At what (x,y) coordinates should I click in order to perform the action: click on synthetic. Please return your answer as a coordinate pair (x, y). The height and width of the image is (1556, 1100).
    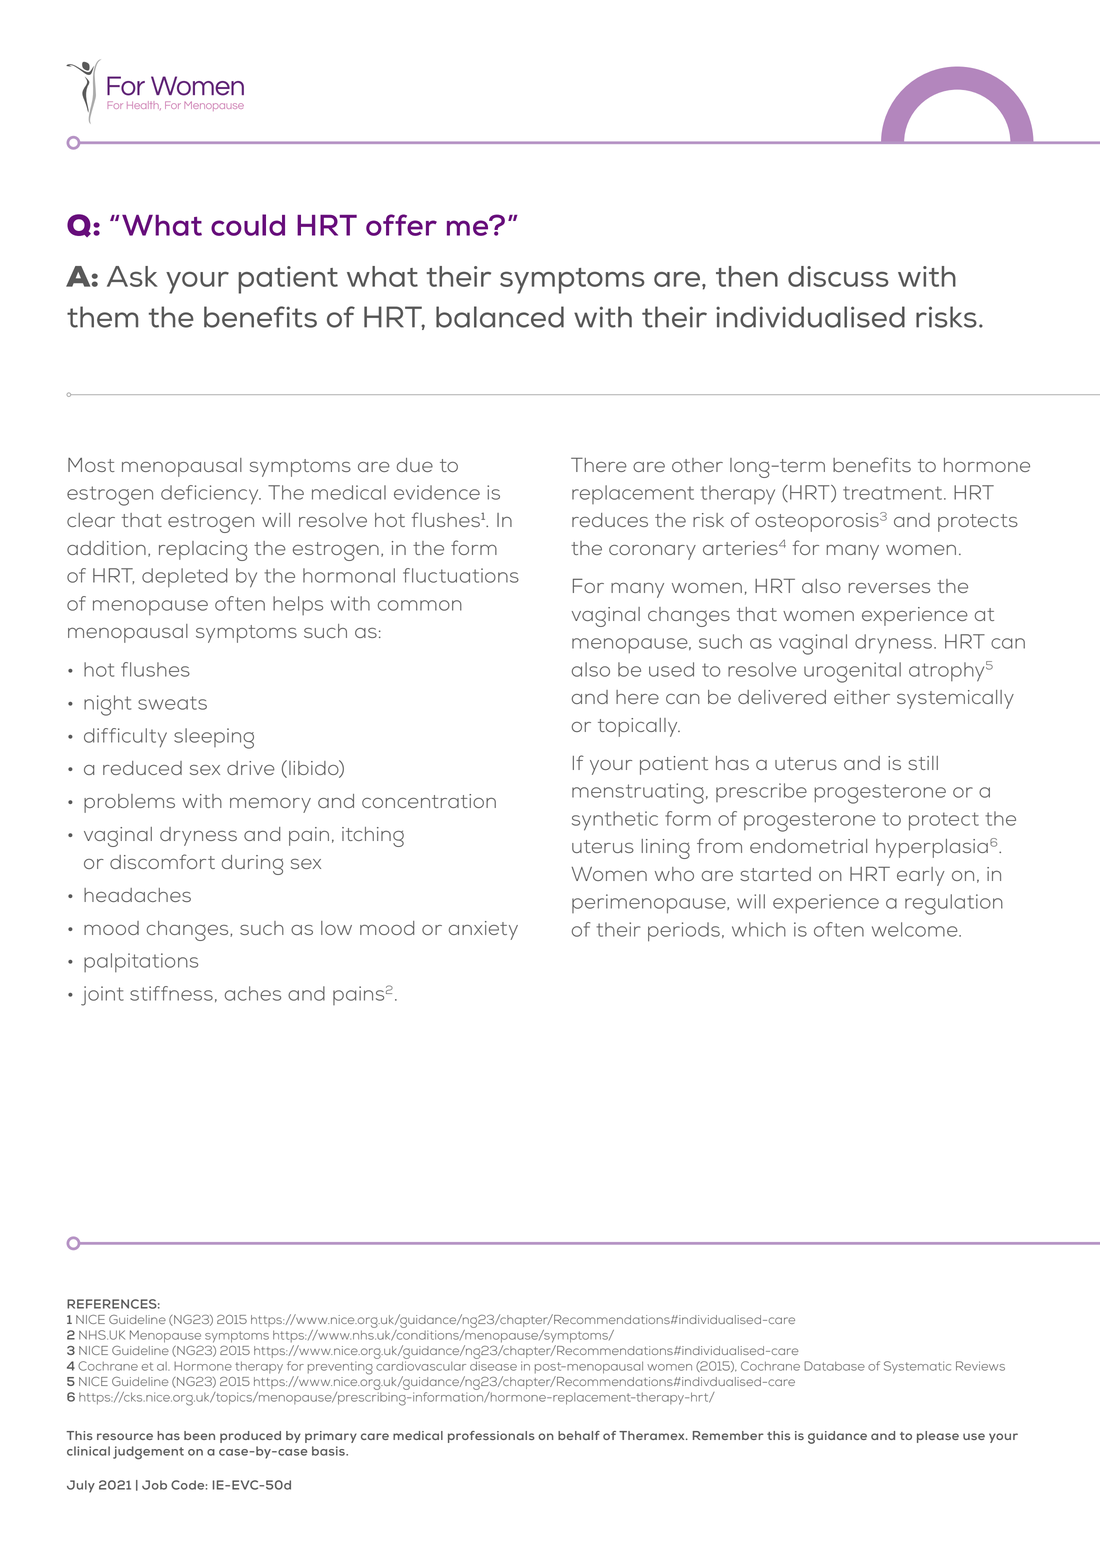
    Looking at the image, I should click on (615, 821).
